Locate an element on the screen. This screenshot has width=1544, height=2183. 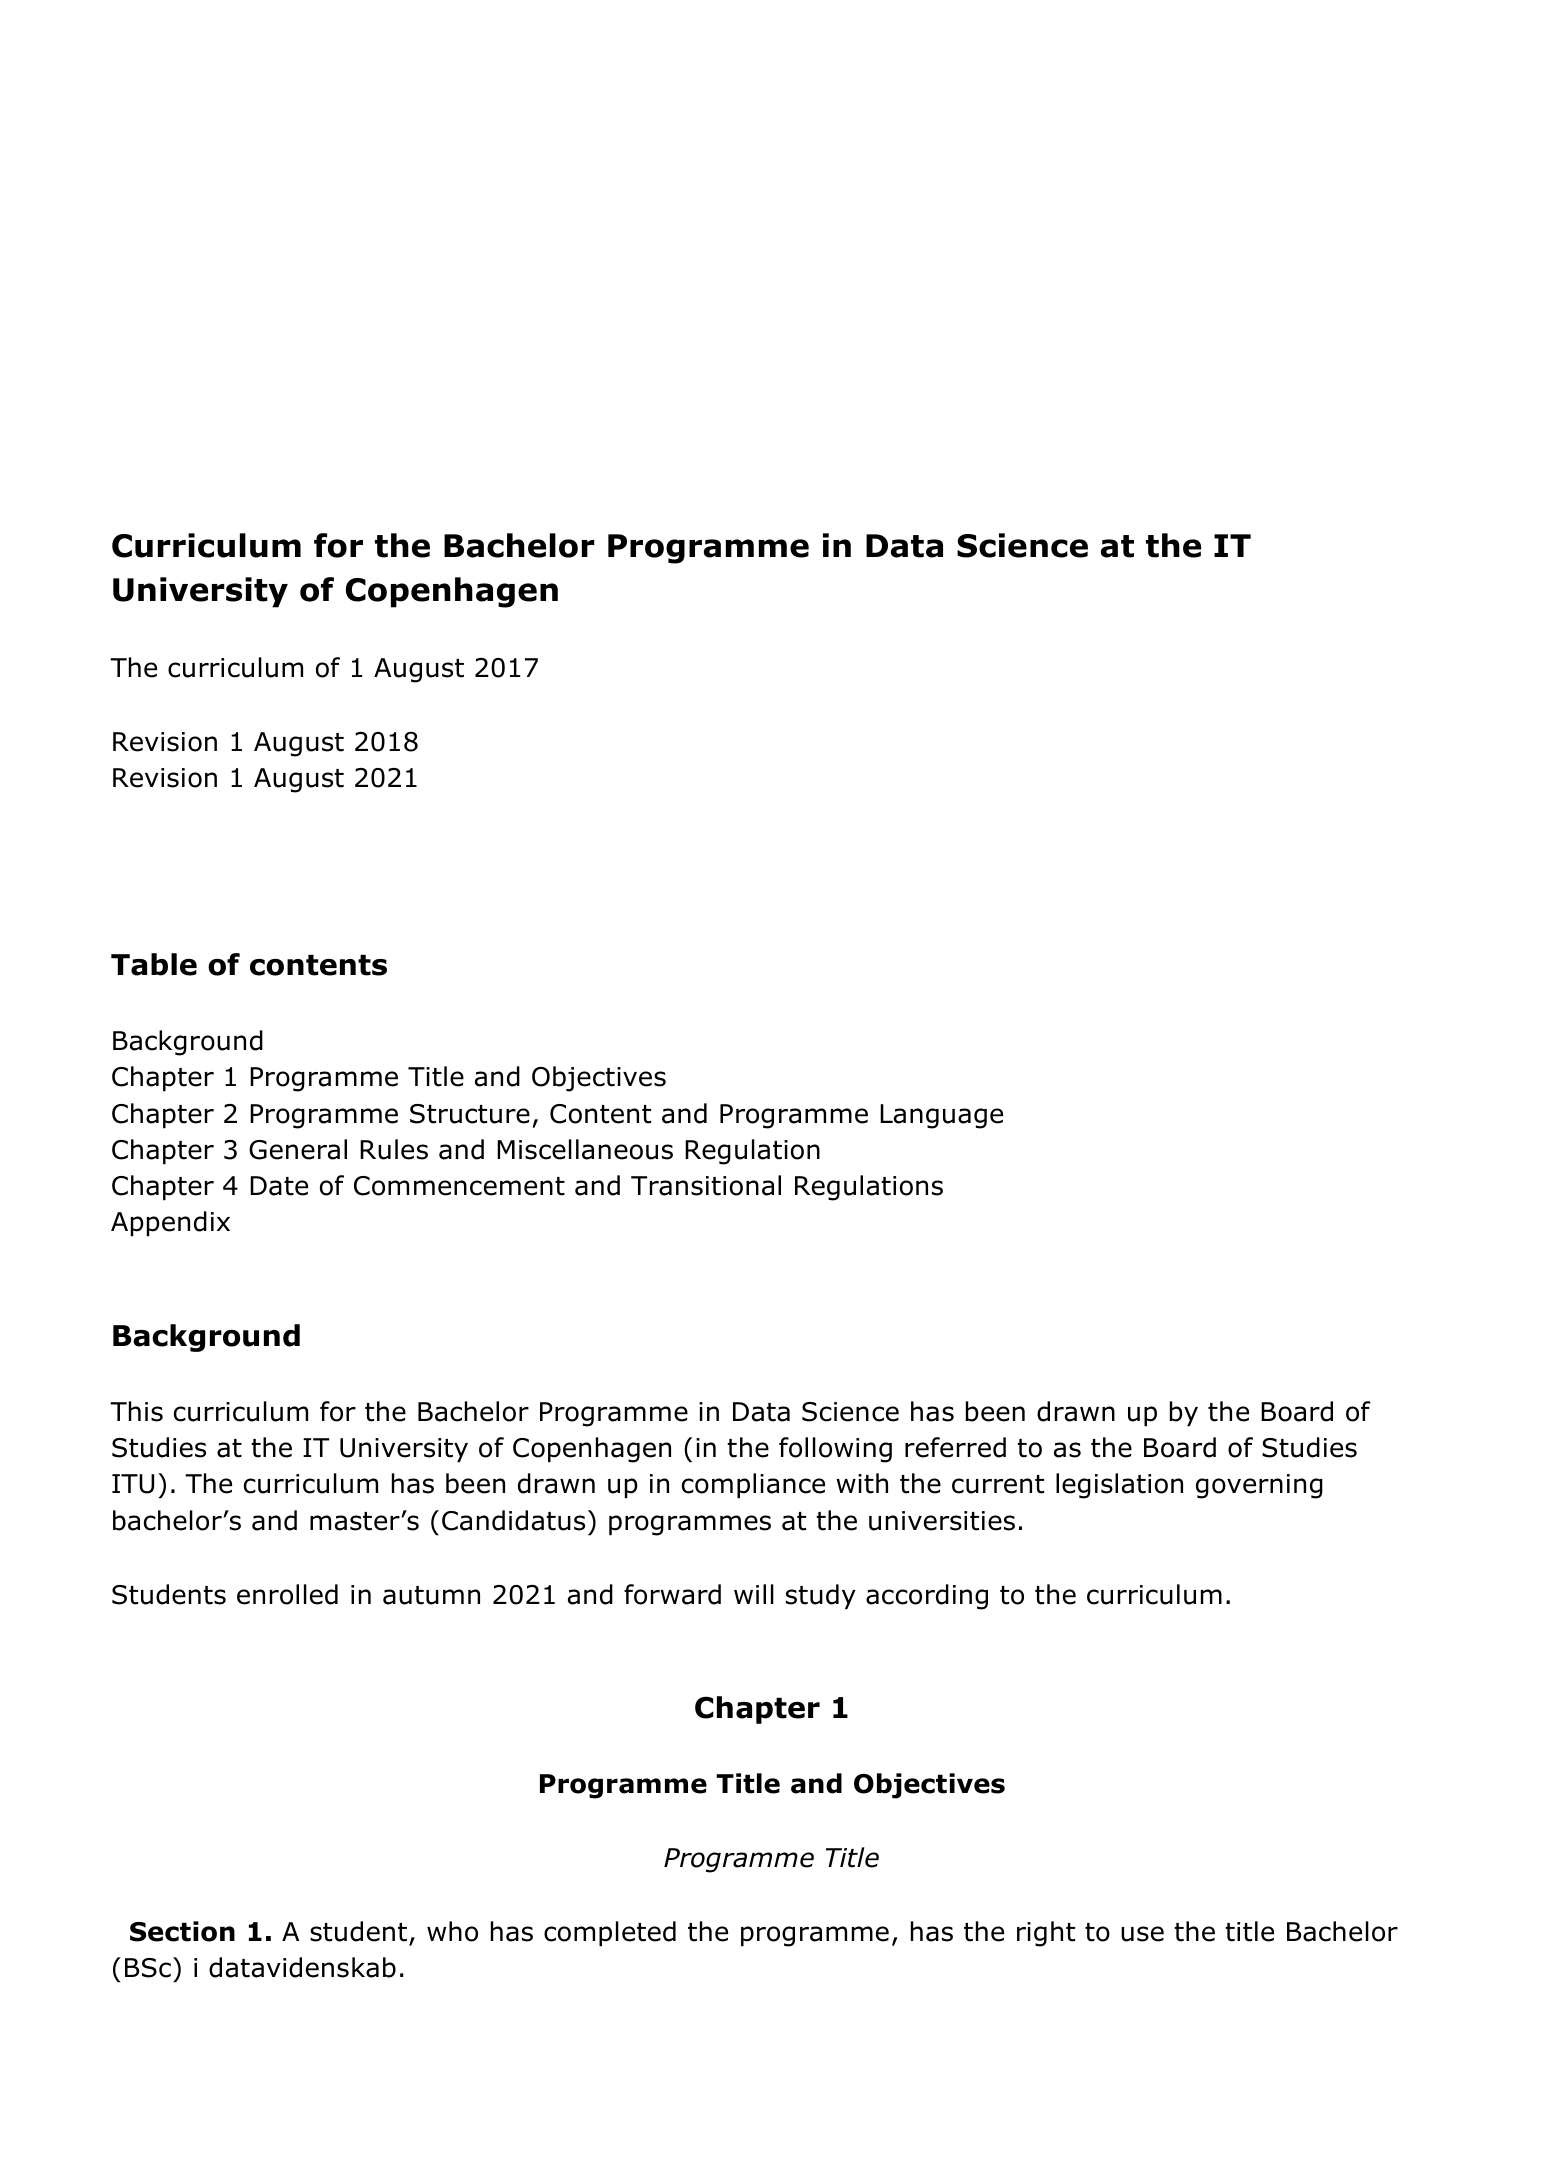
forward is located at coordinates (672, 1594).
